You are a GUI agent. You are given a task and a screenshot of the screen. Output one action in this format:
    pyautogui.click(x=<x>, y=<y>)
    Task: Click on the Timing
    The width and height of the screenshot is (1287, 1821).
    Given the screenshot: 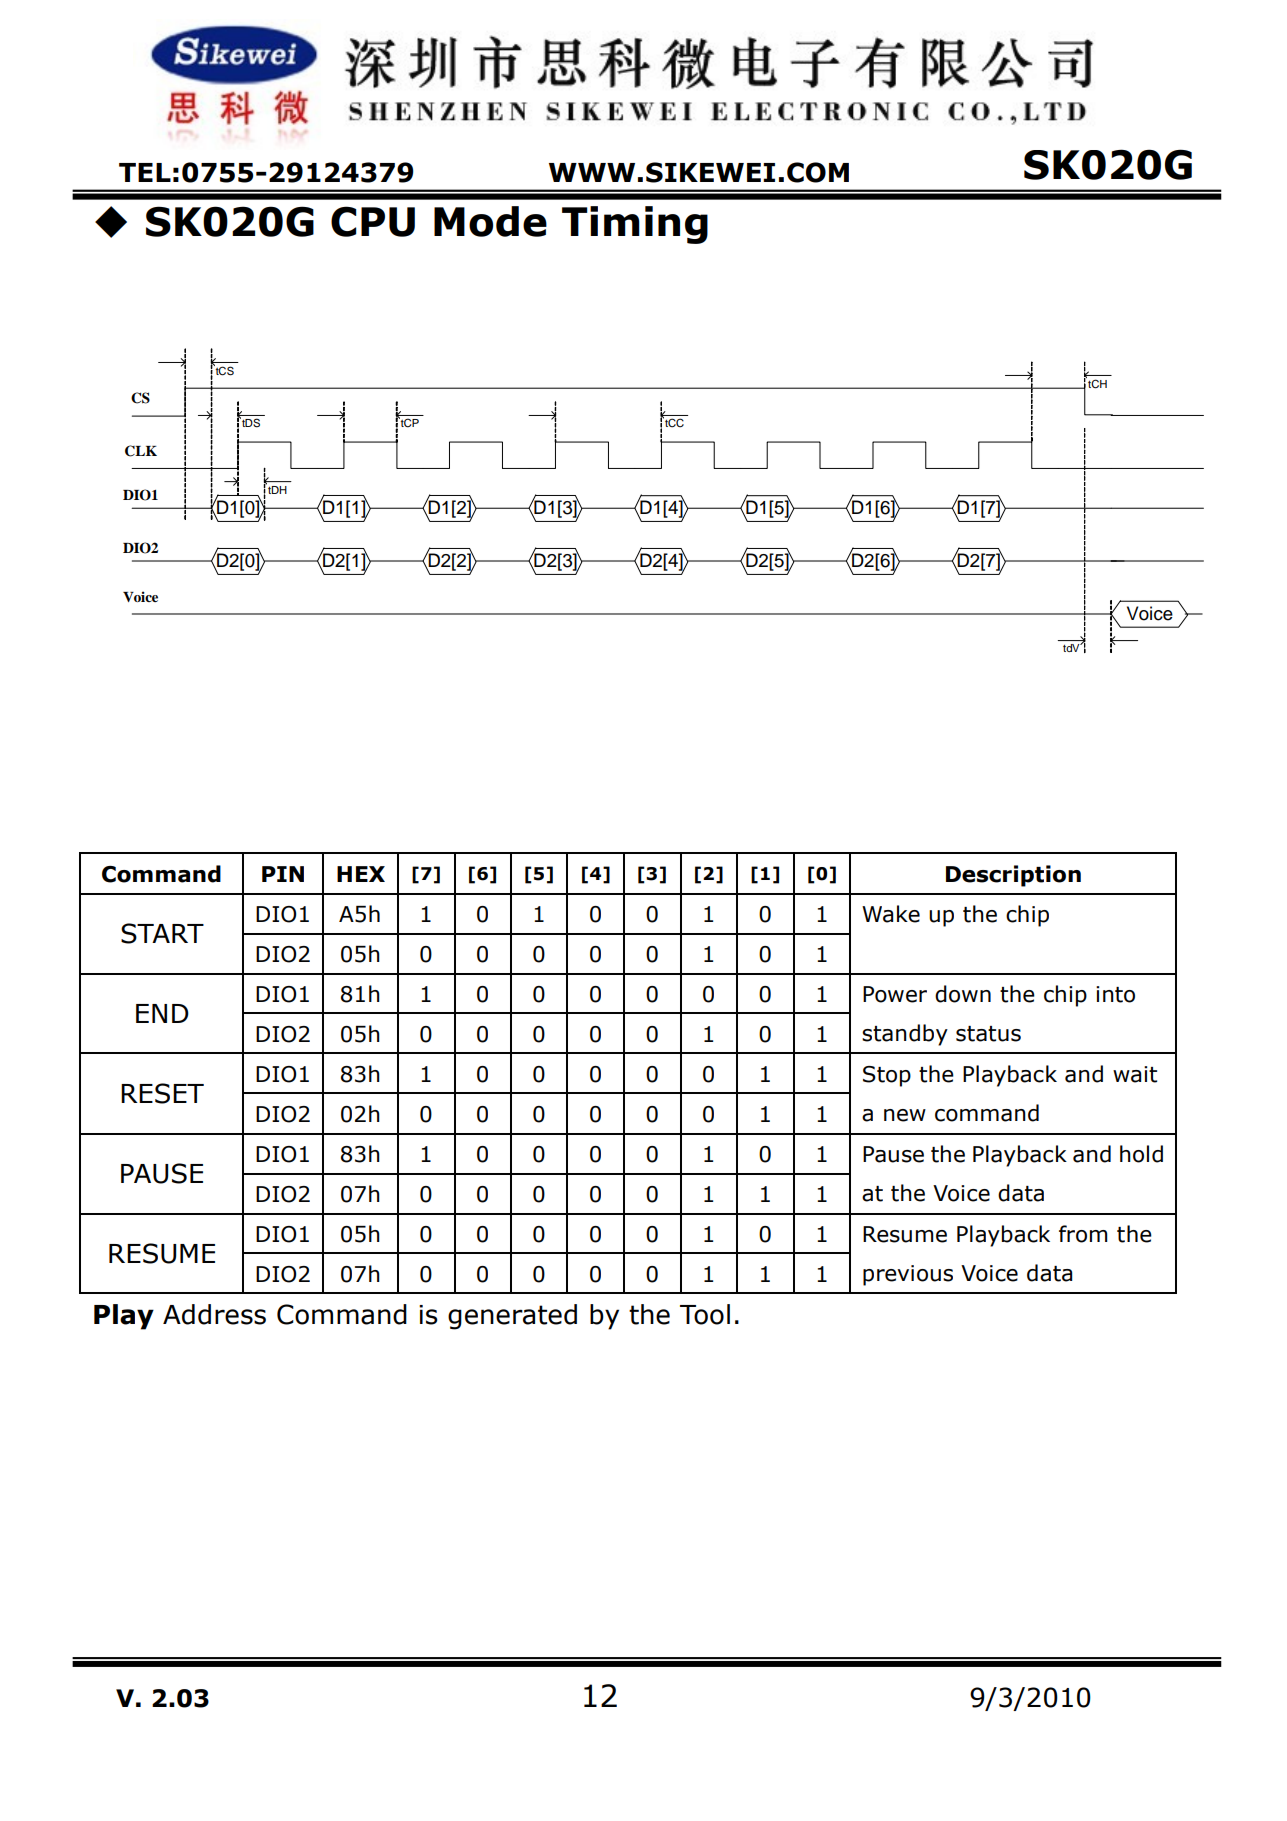 What is the action you would take?
    pyautogui.click(x=635, y=225)
